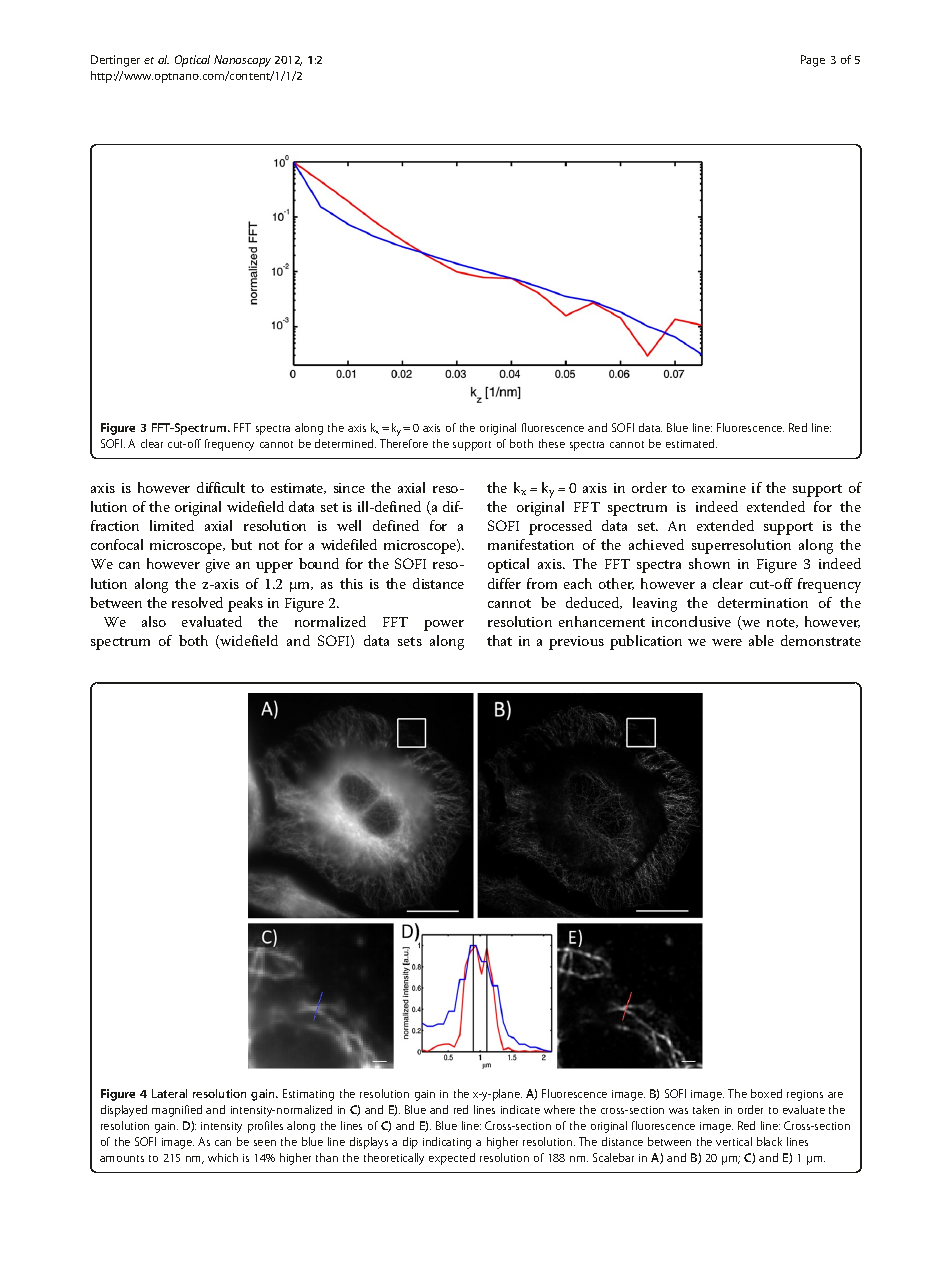 This screenshot has height=1270, width=952. I want to click on magnified, so click(177, 1111).
